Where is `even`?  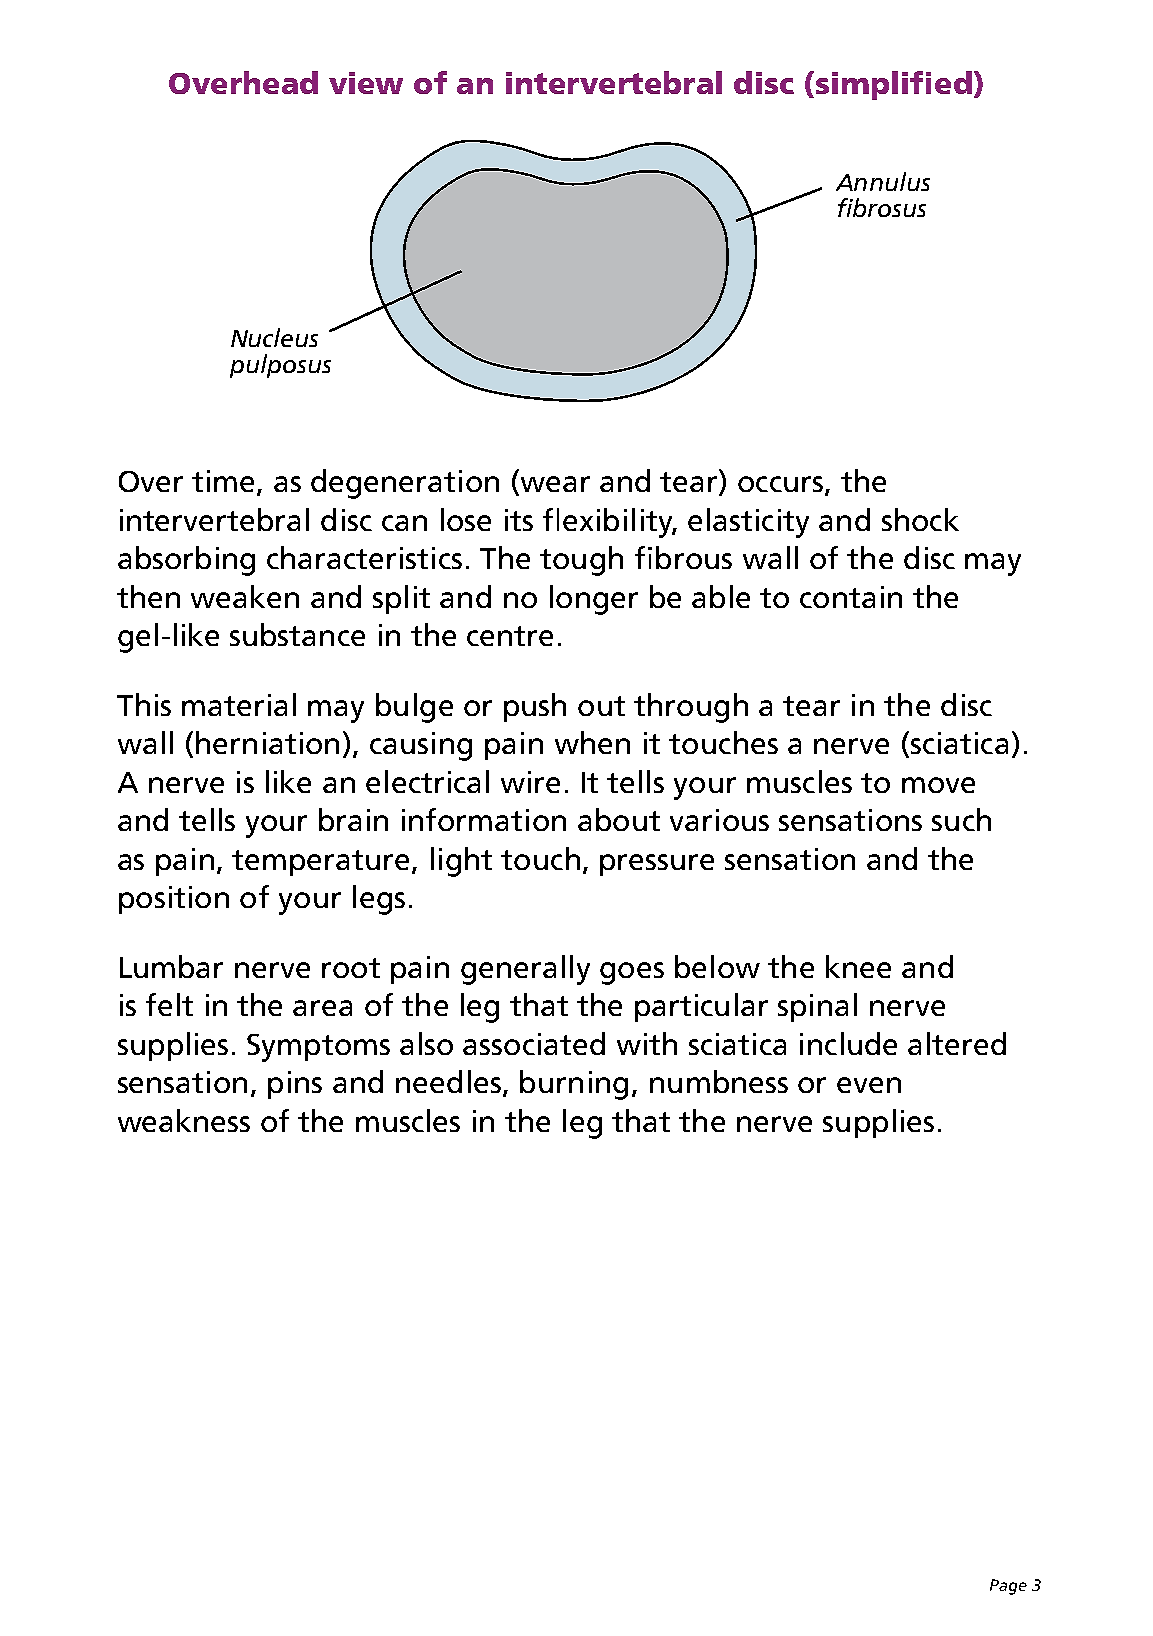
even is located at coordinates (869, 1085).
